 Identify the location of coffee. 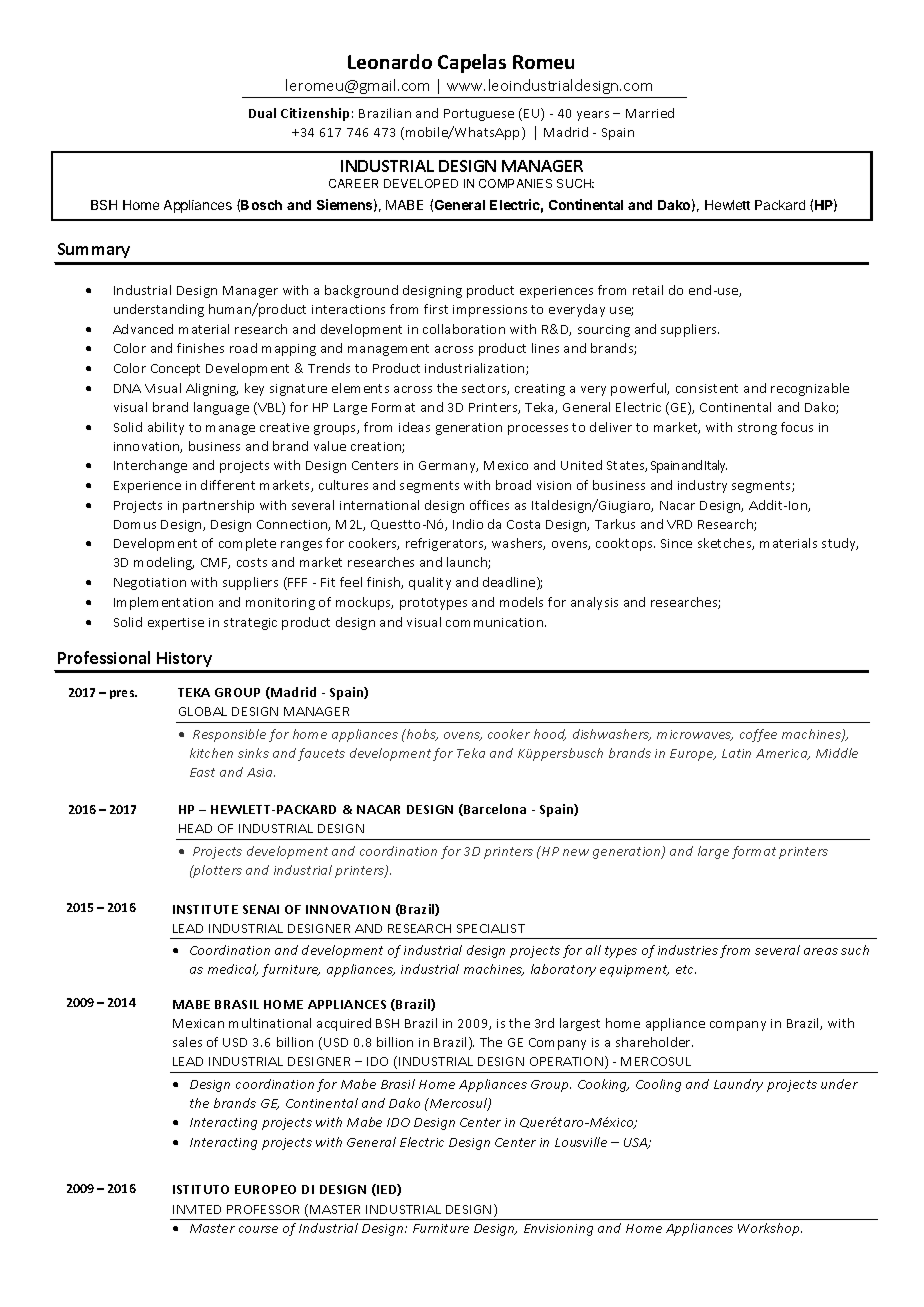
(758, 735).
